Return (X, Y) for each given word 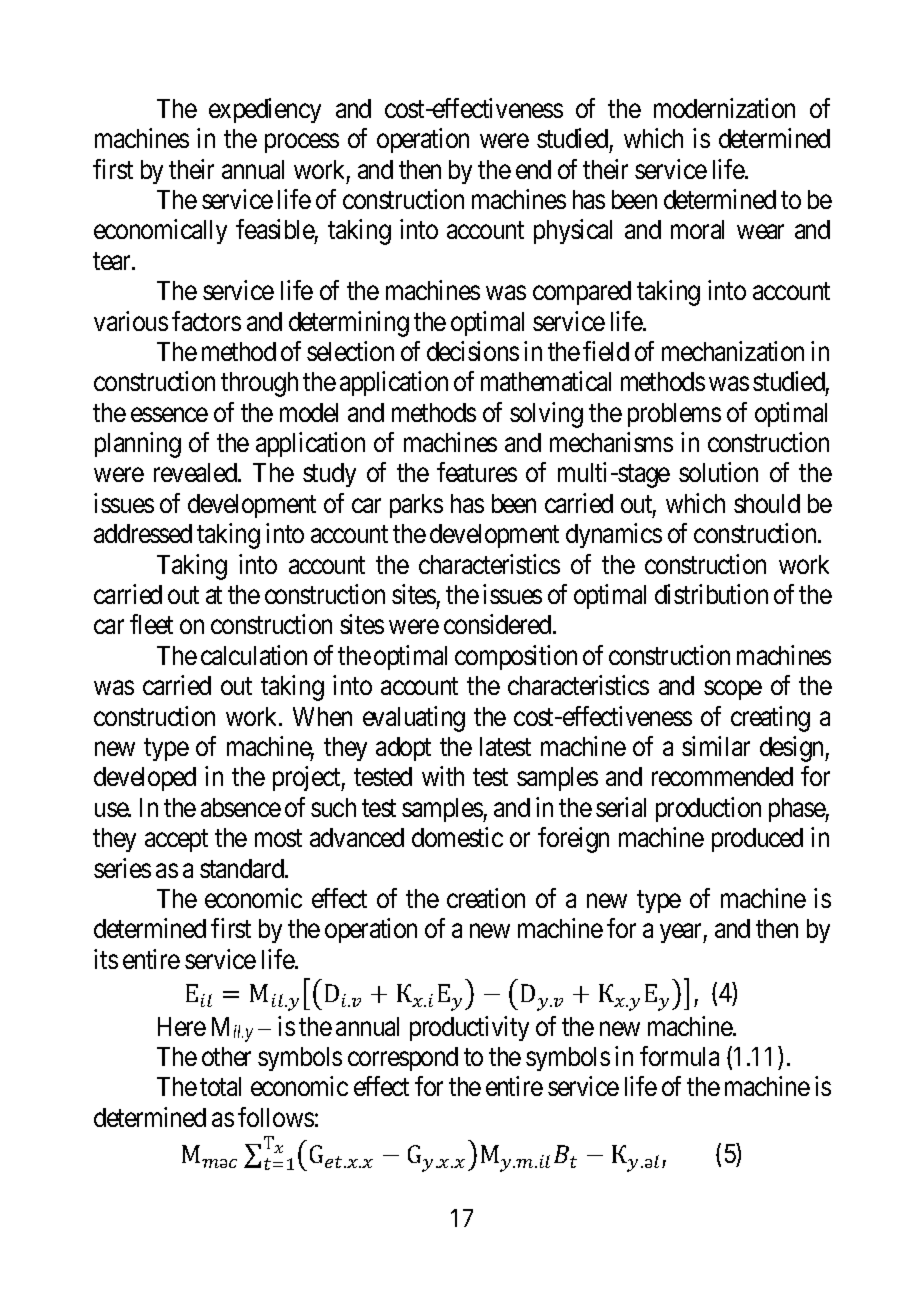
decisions (473, 351)
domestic (457, 837)
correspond (403, 1059)
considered (499, 624)
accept (176, 841)
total (220, 1086)
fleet (151, 624)
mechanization (733, 351)
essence (169, 415)
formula (679, 1056)
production (708, 809)
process (302, 143)
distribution (711, 594)
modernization (724, 108)
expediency (265, 110)
